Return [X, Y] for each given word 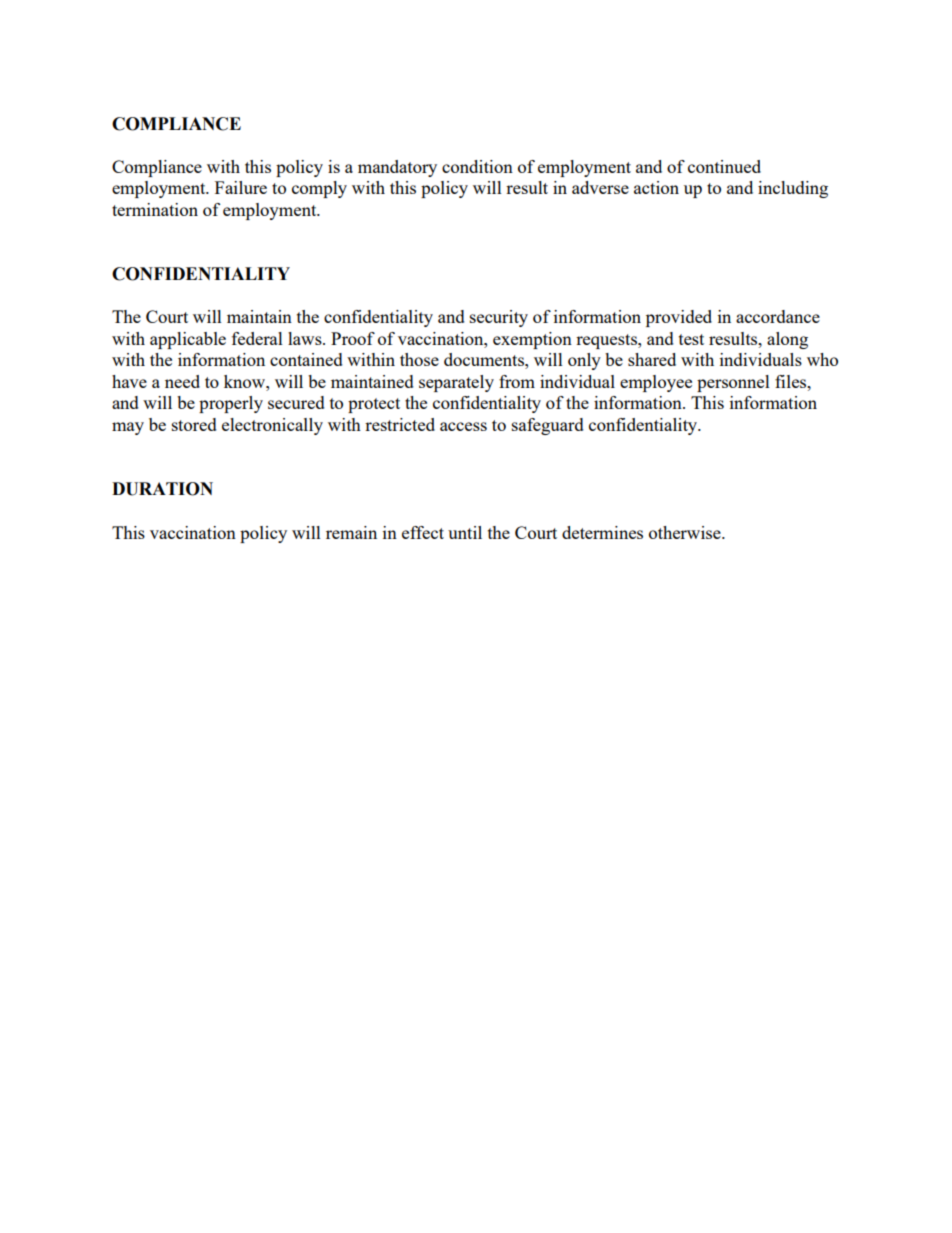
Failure [241, 187]
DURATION [162, 489]
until [465, 532]
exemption [532, 340]
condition [477, 166]
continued [724, 166]
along [787, 340]
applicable [188, 340]
